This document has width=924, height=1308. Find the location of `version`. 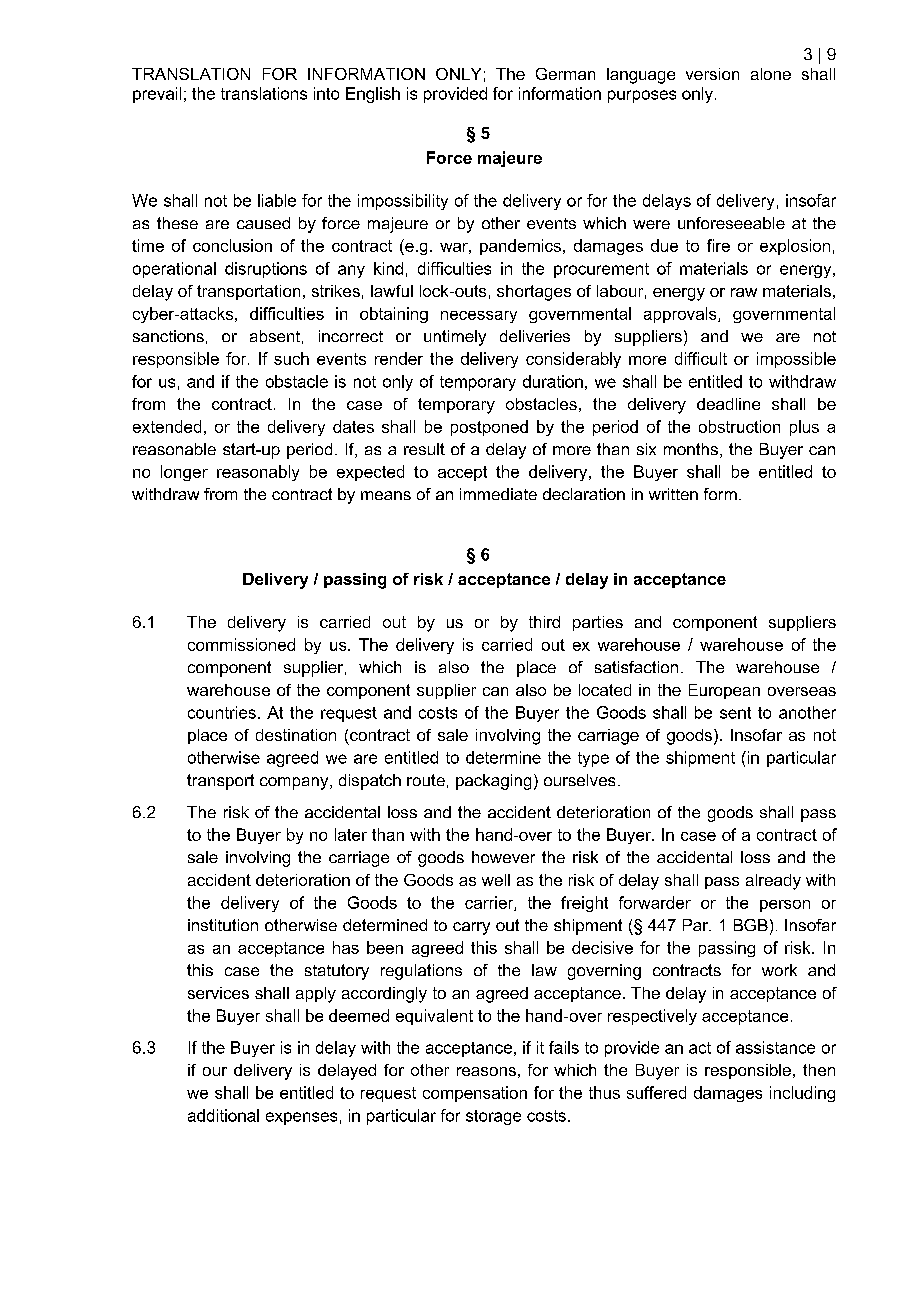

version is located at coordinates (712, 74).
